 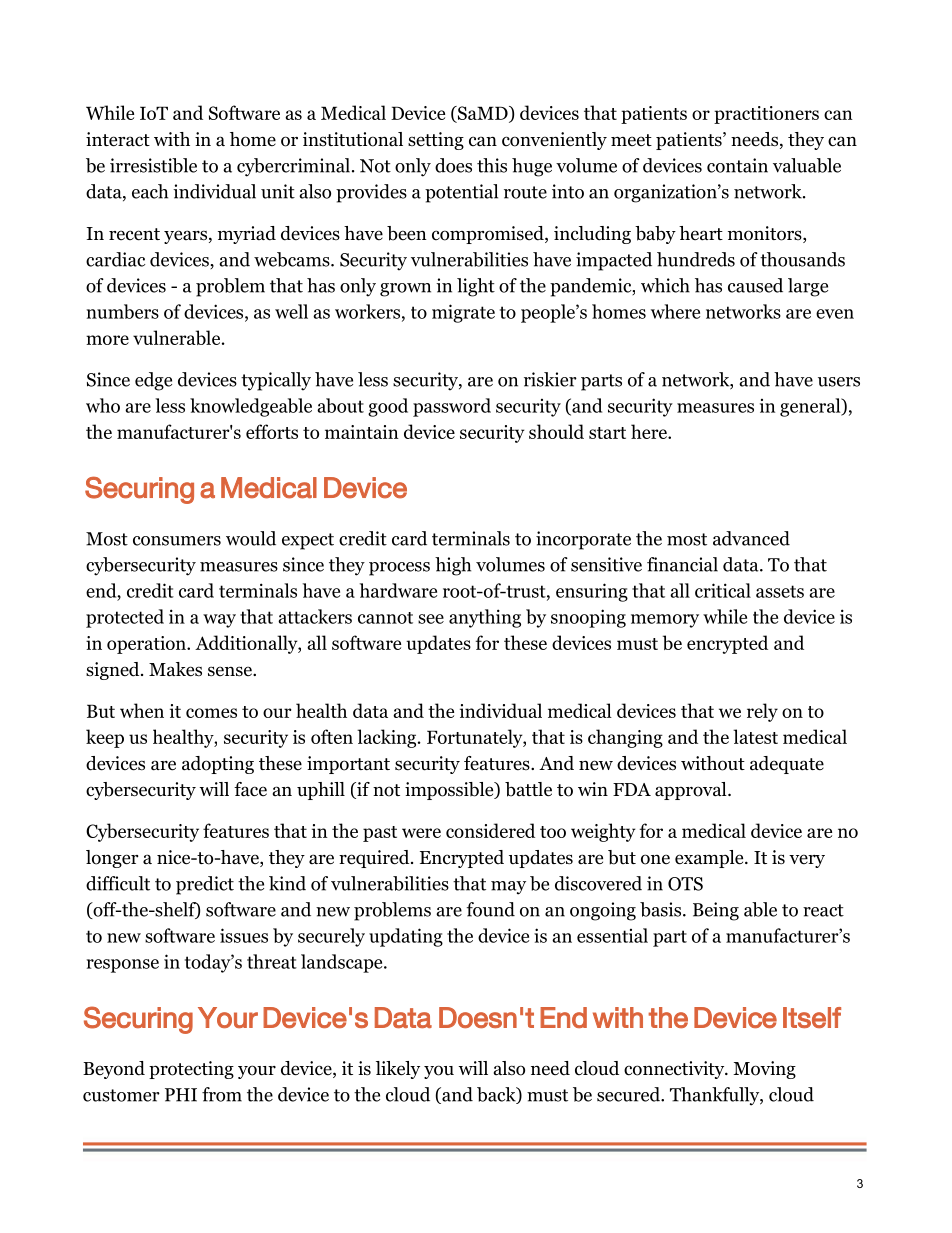 I want to click on adopting, so click(x=218, y=765).
